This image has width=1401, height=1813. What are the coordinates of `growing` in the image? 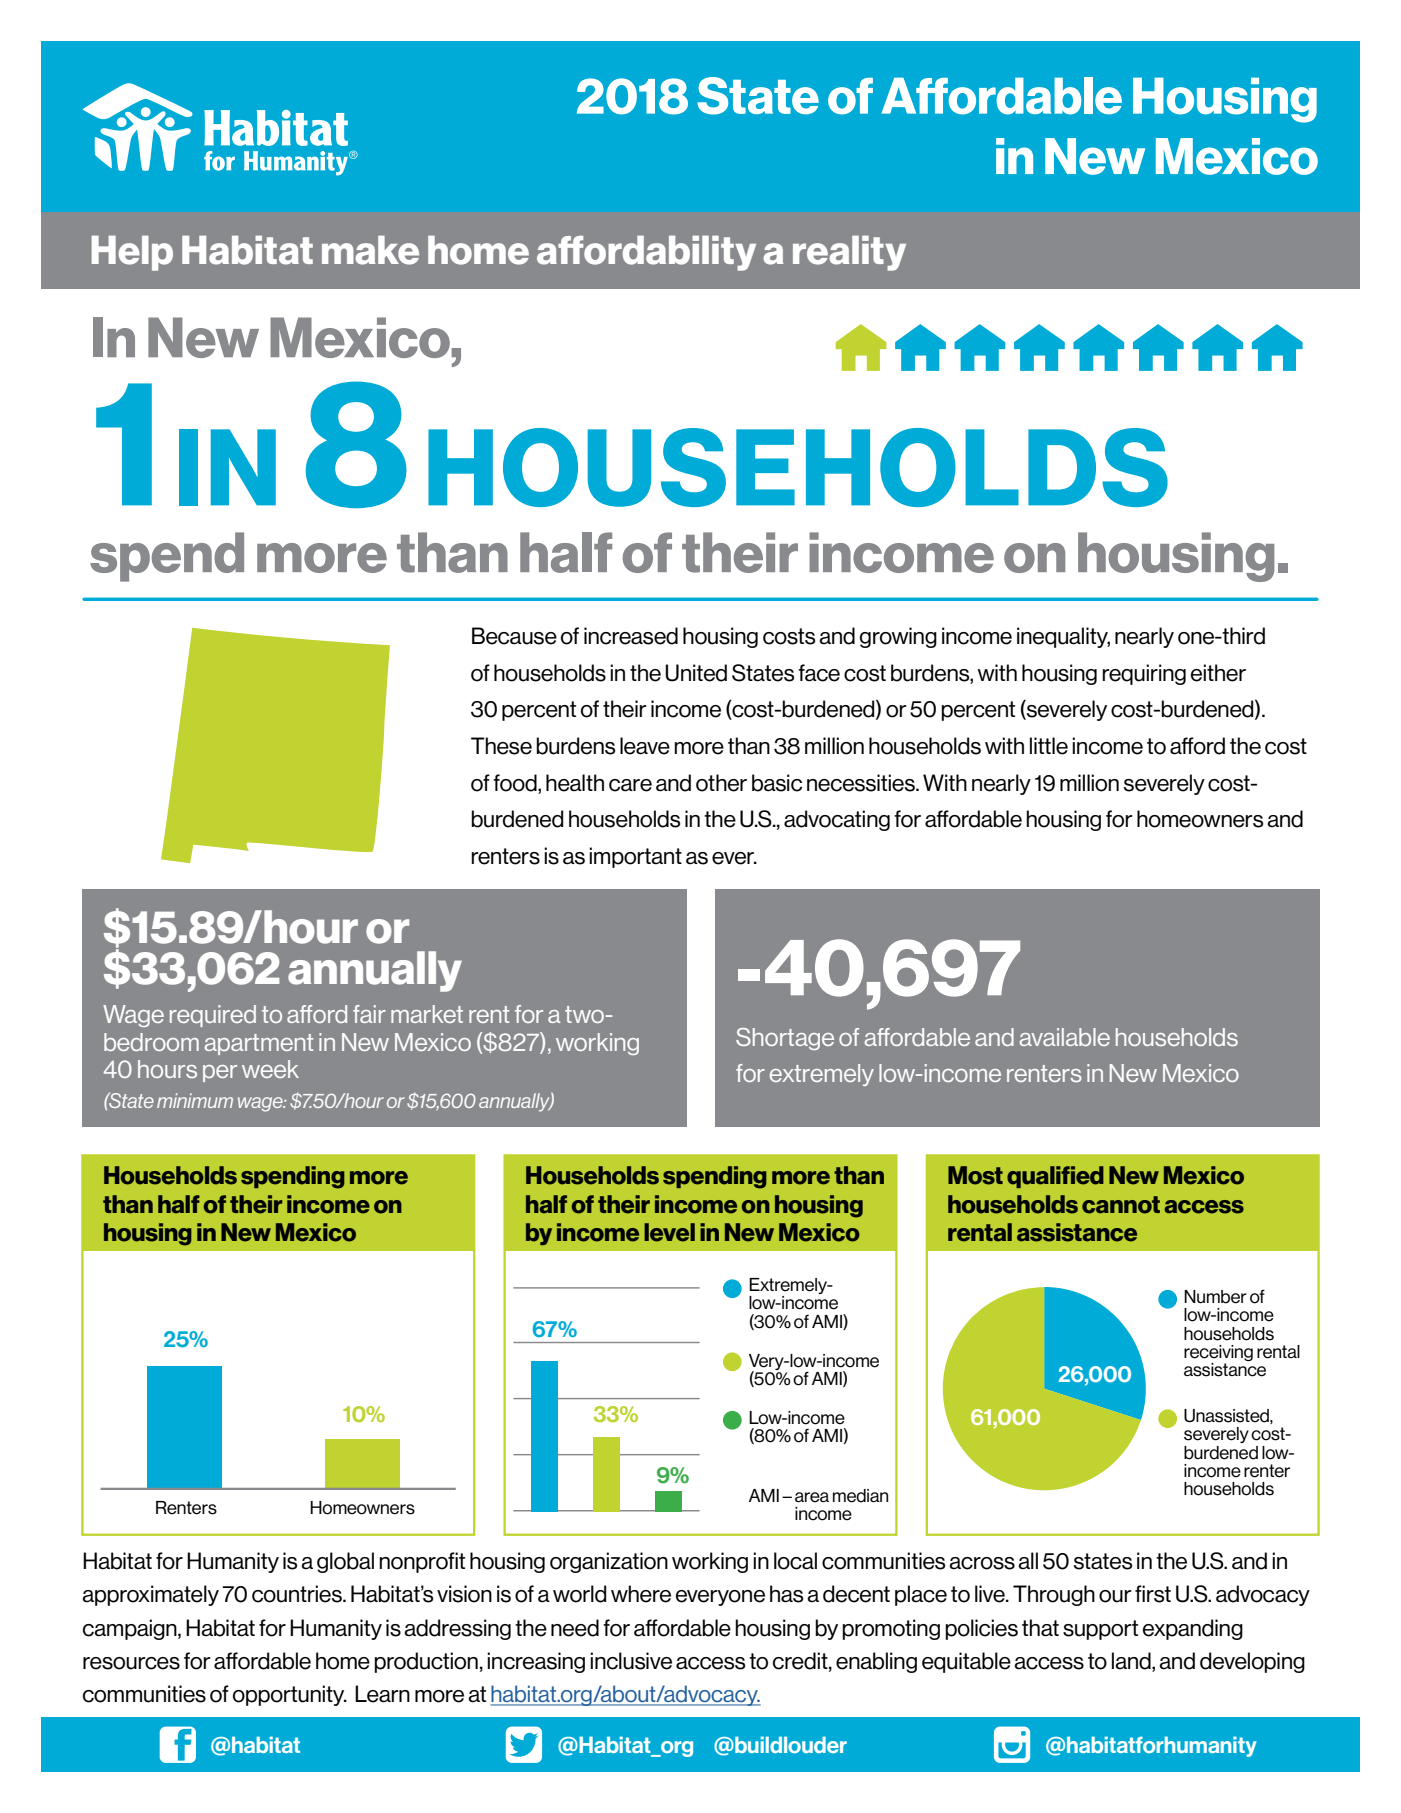 It's located at (898, 637).
